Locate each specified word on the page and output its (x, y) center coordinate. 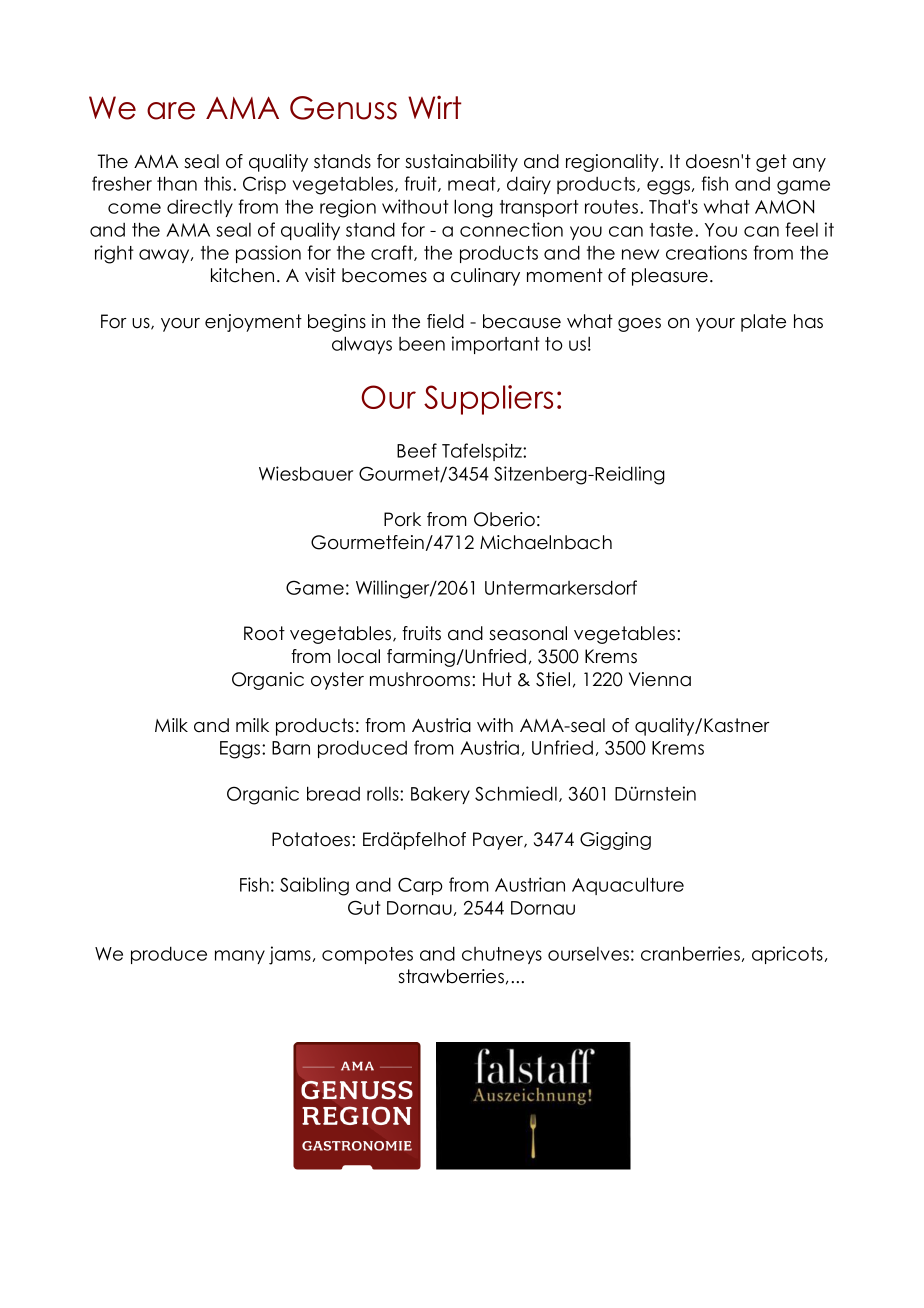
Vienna (660, 679)
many (240, 957)
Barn (291, 748)
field (445, 321)
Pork (402, 519)
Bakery (440, 795)
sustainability (461, 163)
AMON (784, 206)
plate (763, 323)
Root (264, 633)
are (171, 111)
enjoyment (253, 323)
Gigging (615, 841)
